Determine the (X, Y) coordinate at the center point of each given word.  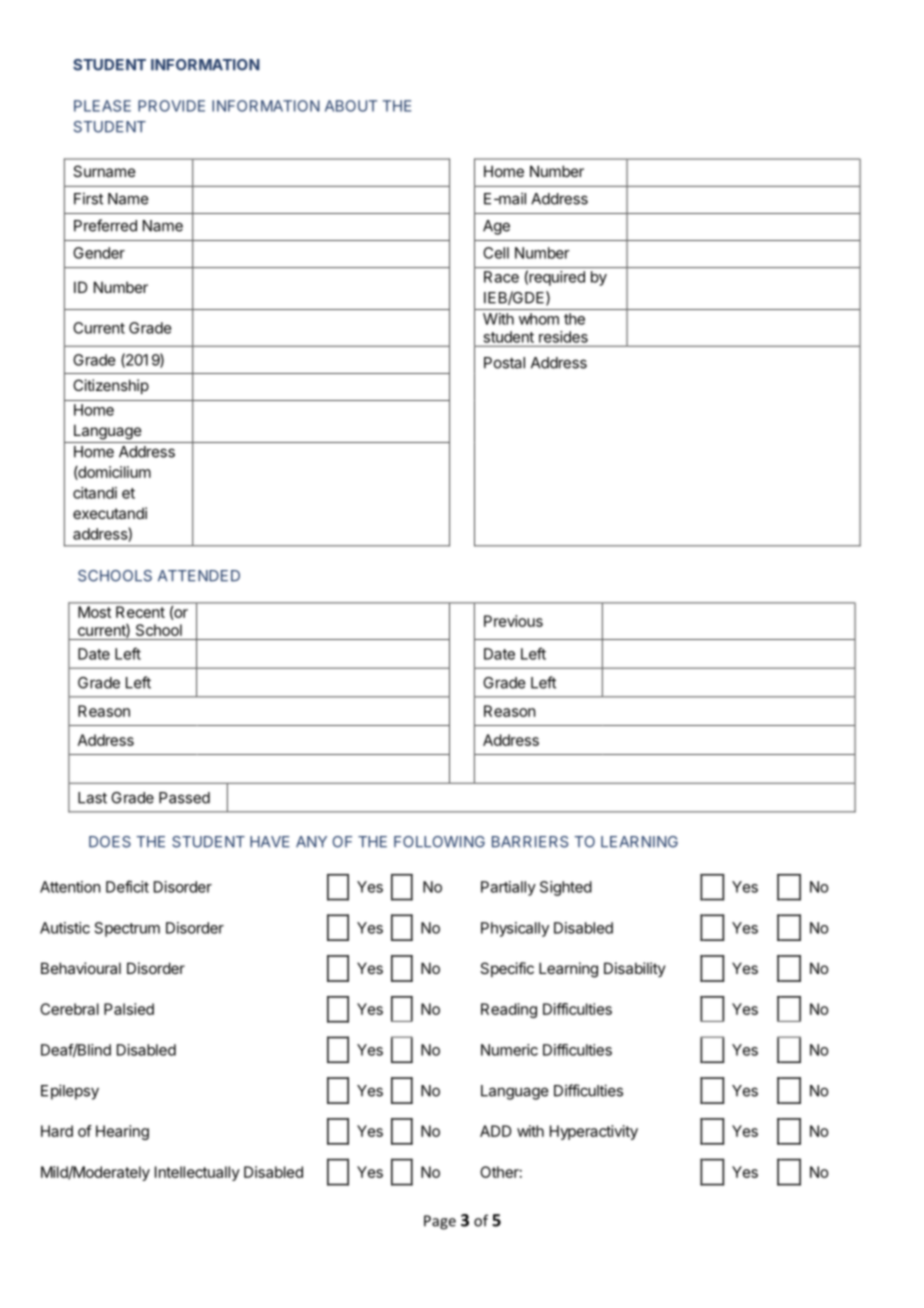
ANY (311, 841)
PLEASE (102, 106)
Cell (496, 253)
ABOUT (351, 106)
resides (563, 337)
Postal (504, 363)
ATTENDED (199, 575)
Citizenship (111, 386)
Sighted (566, 888)
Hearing (122, 1132)
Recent (140, 612)
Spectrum (127, 929)
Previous (513, 621)
